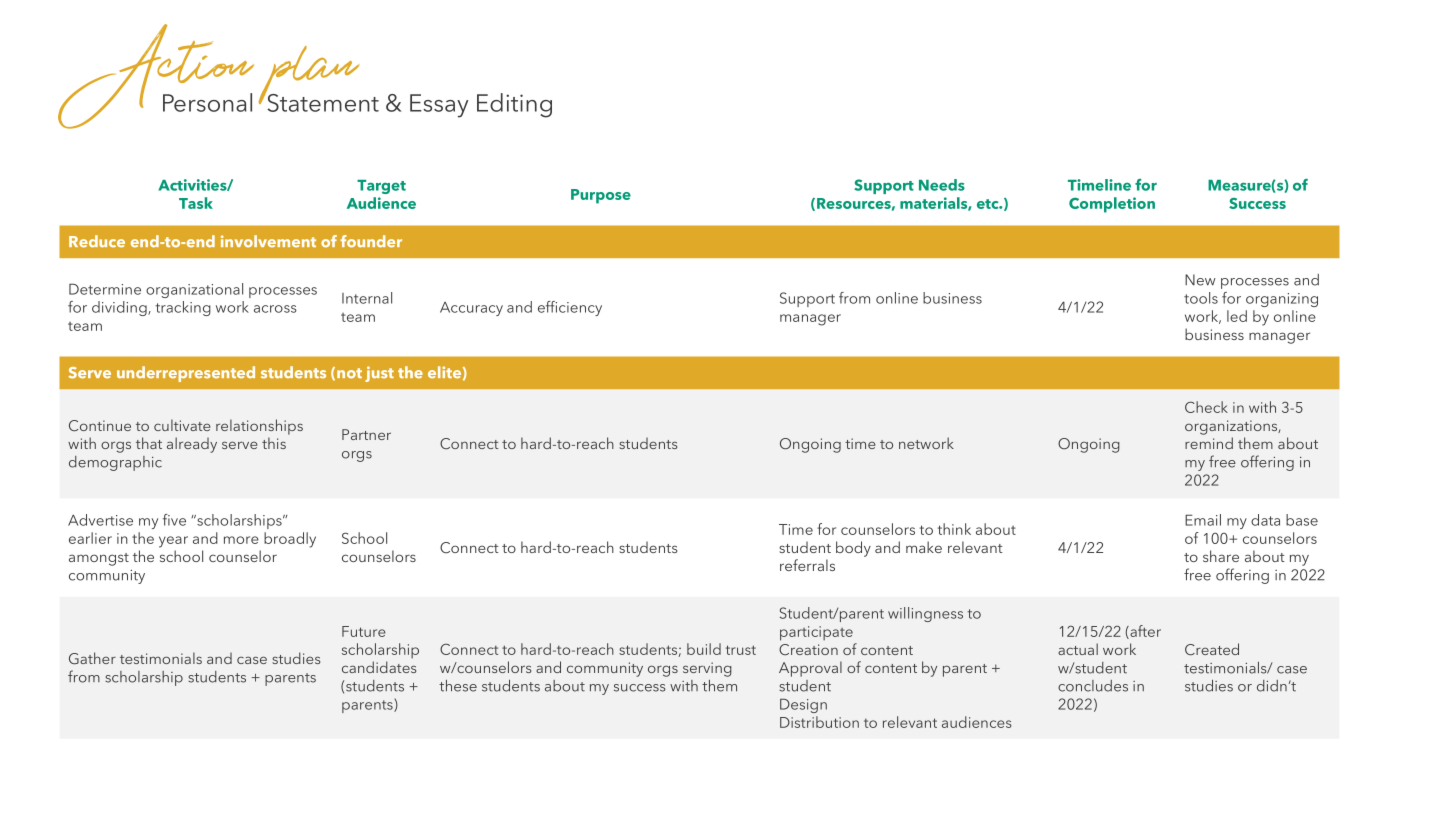 This screenshot has width=1456, height=819. I want to click on candidates, so click(379, 667).
